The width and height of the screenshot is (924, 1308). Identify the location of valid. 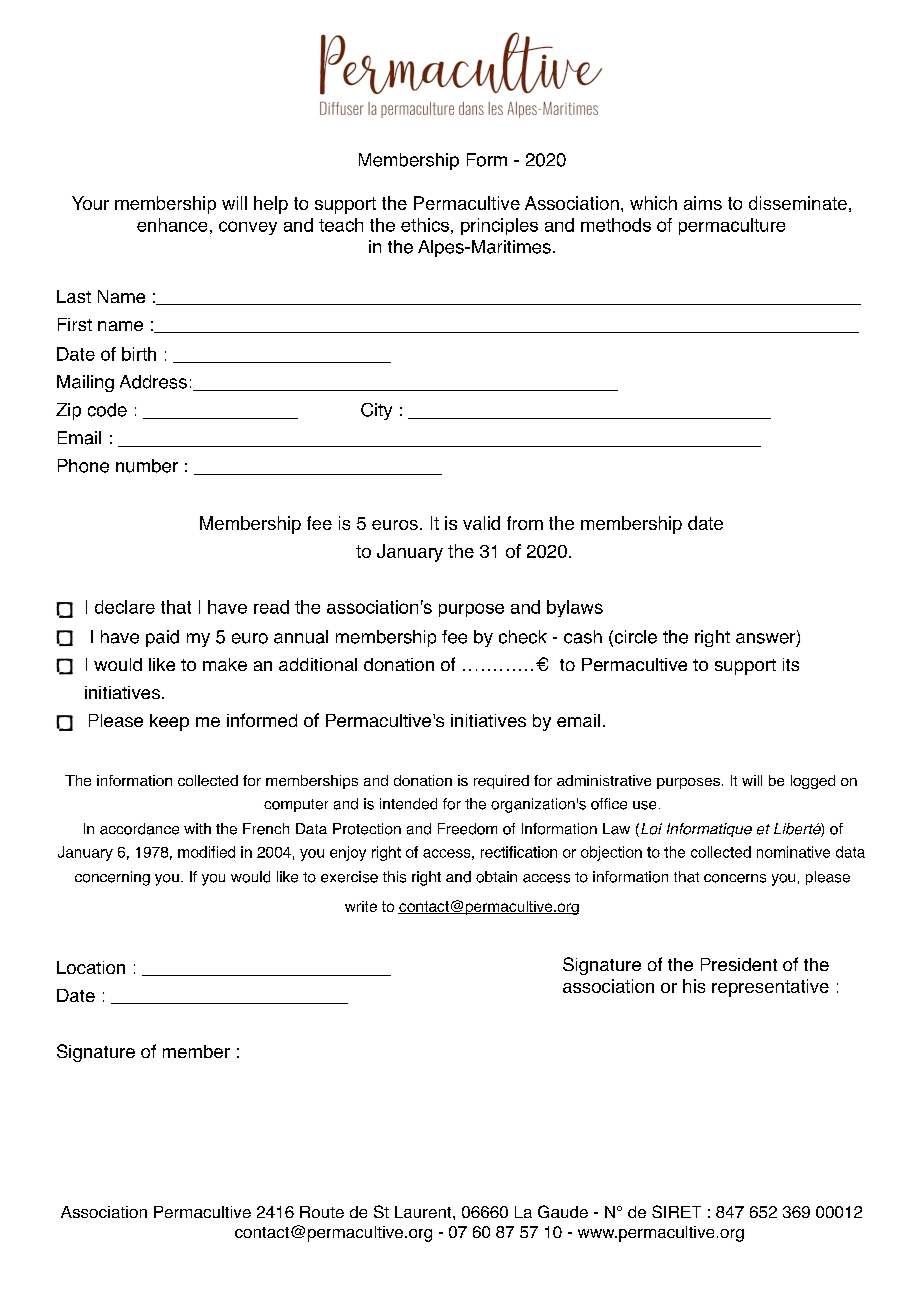
(481, 523).
